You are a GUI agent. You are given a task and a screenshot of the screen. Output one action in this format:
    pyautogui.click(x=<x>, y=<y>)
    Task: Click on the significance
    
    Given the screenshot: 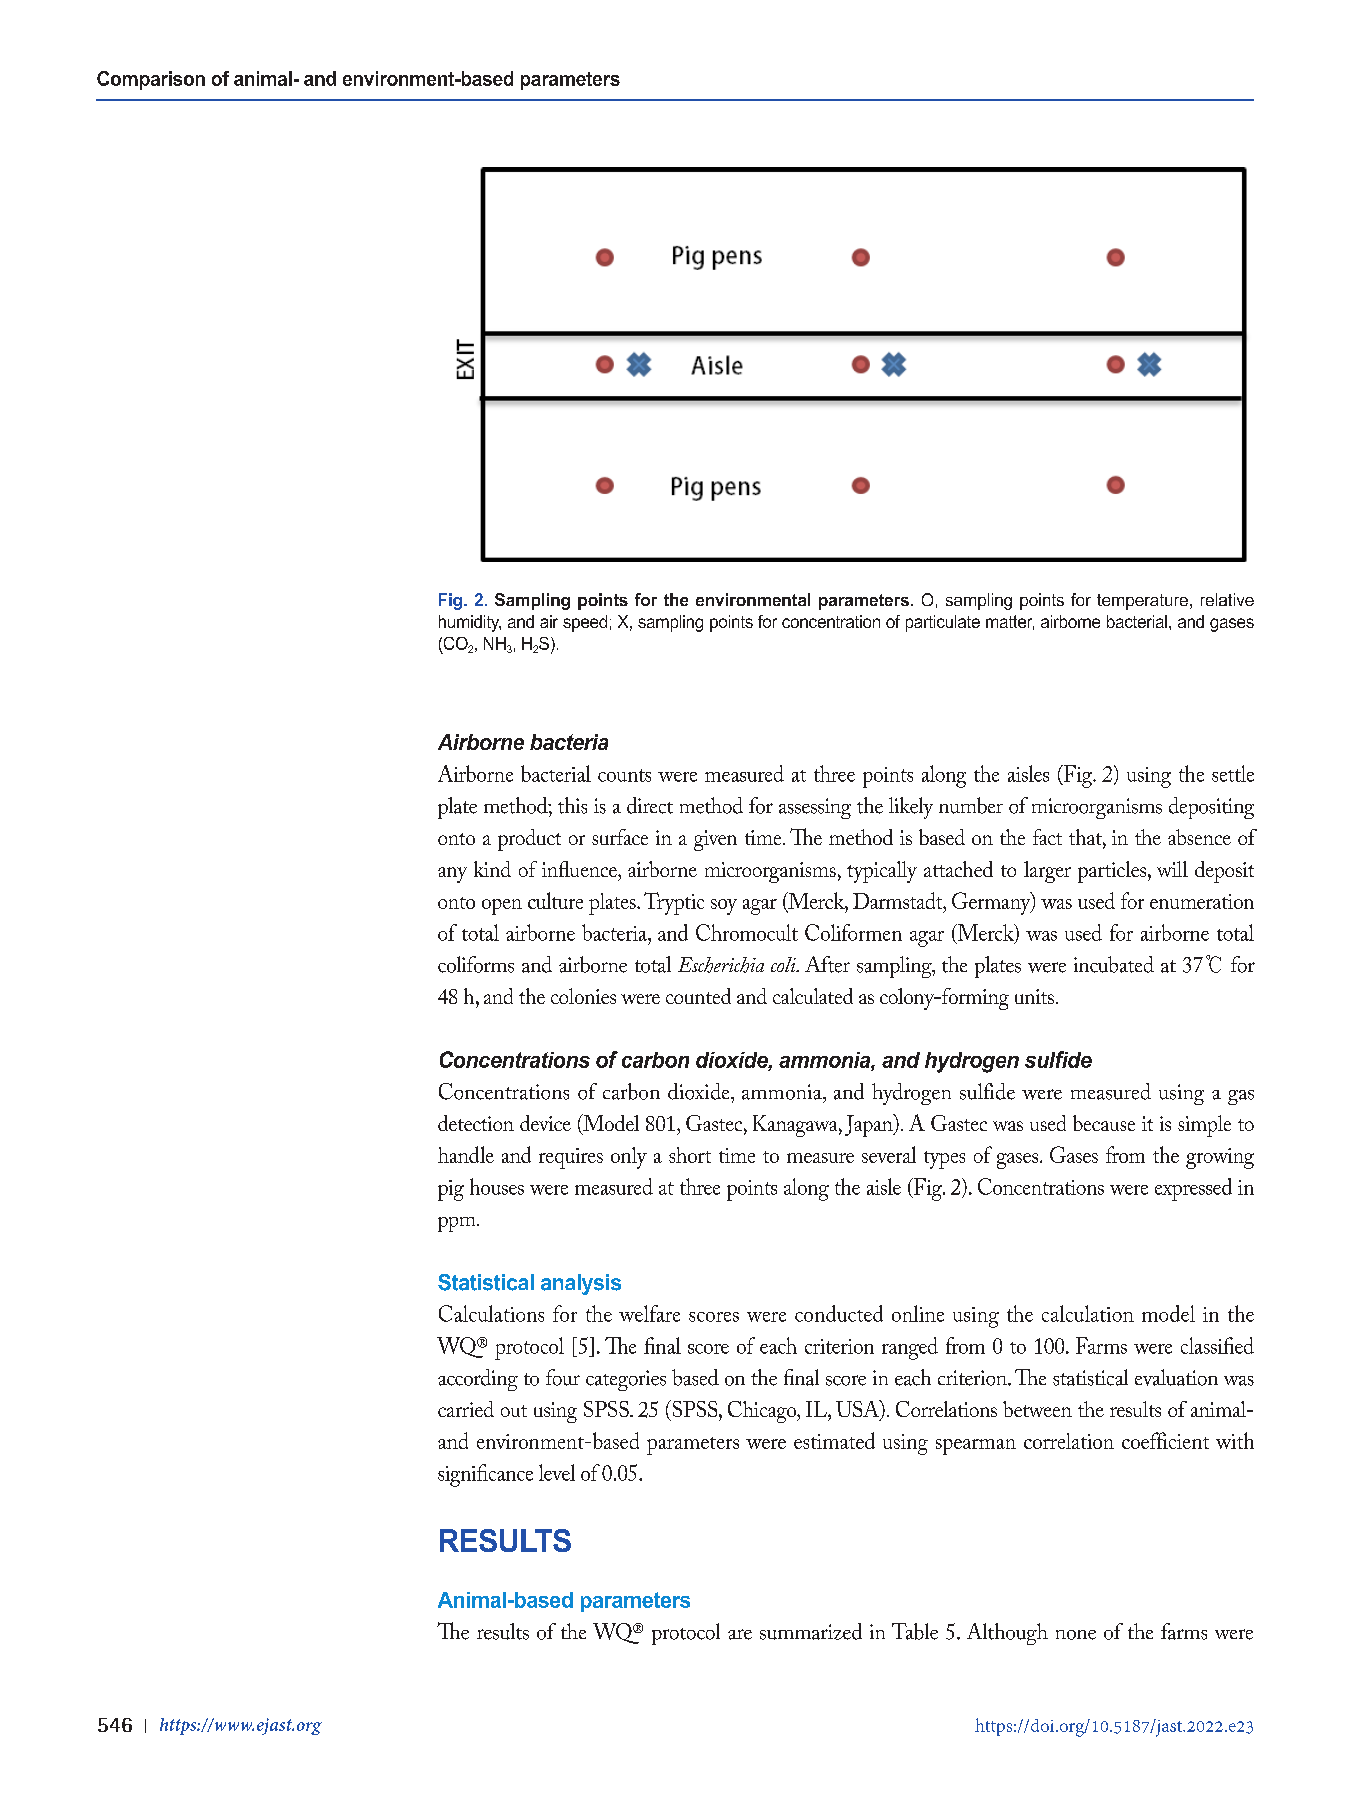 What is the action you would take?
    pyautogui.click(x=485, y=1475)
